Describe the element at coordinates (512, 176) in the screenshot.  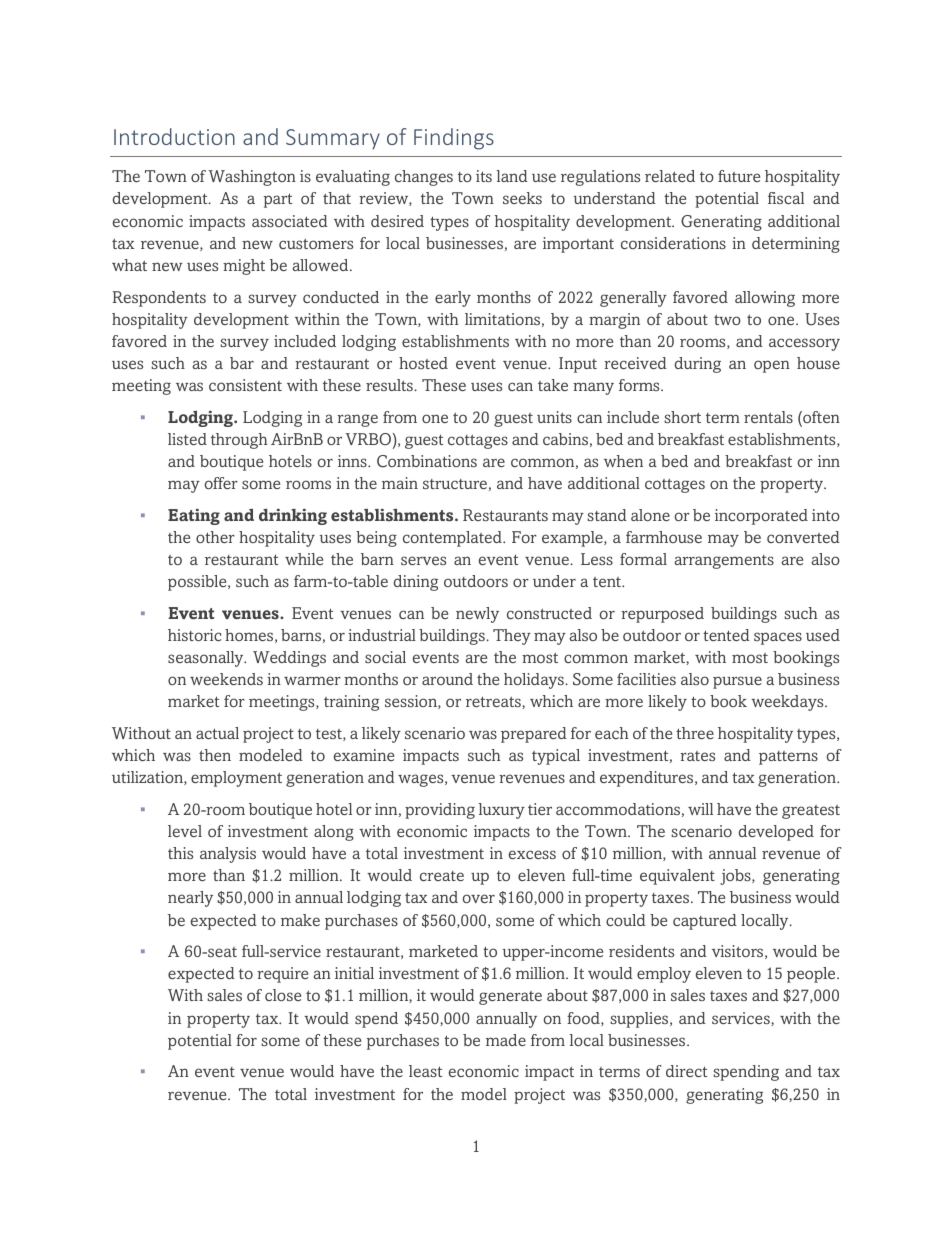
I see `land` at that location.
